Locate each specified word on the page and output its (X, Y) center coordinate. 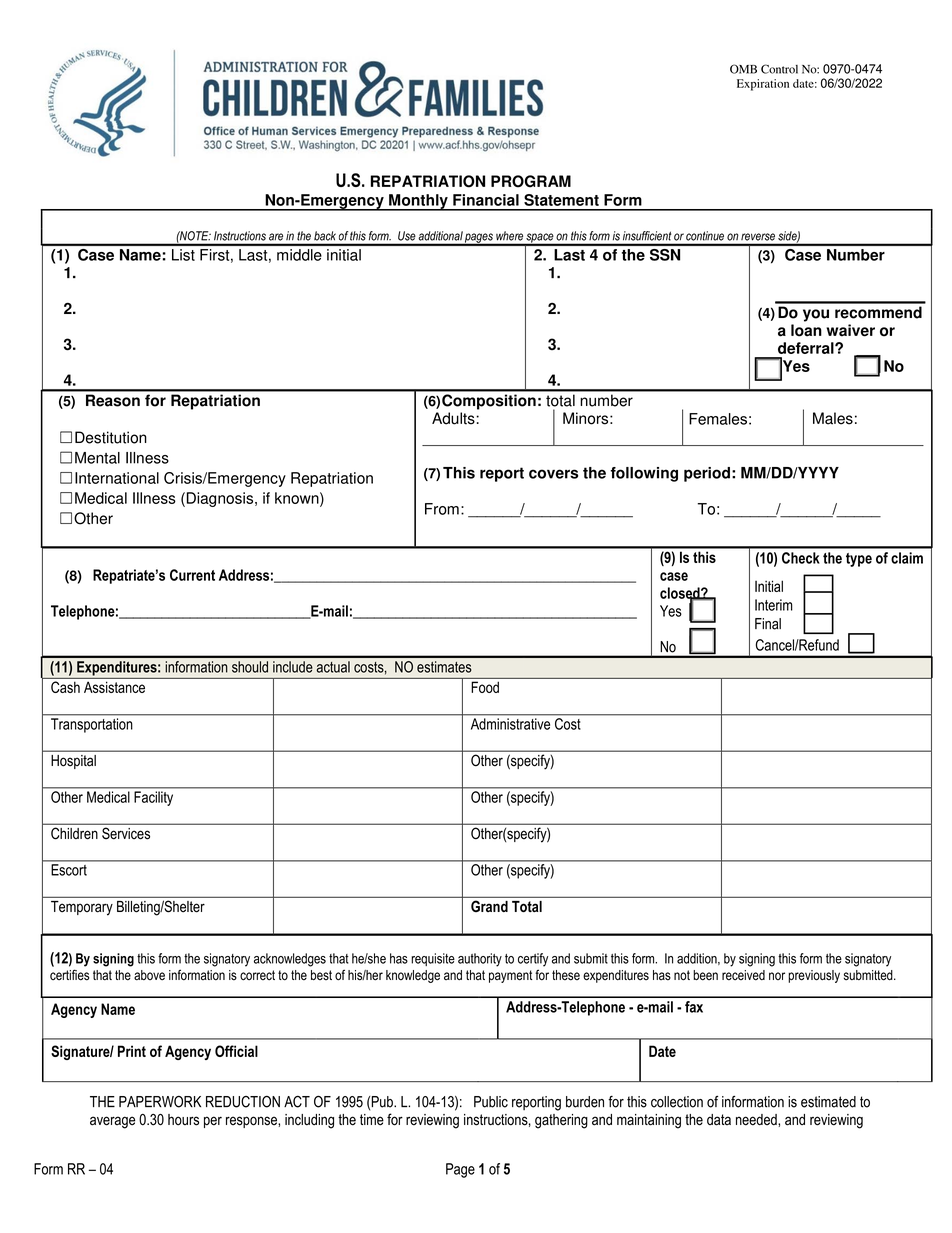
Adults (454, 418)
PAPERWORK (160, 1101)
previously (814, 976)
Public (491, 1102)
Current (192, 575)
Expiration (763, 85)
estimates (444, 667)
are (276, 237)
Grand (489, 906)
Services (126, 833)
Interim (774, 605)
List (183, 255)
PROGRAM (531, 181)
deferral (807, 348)
